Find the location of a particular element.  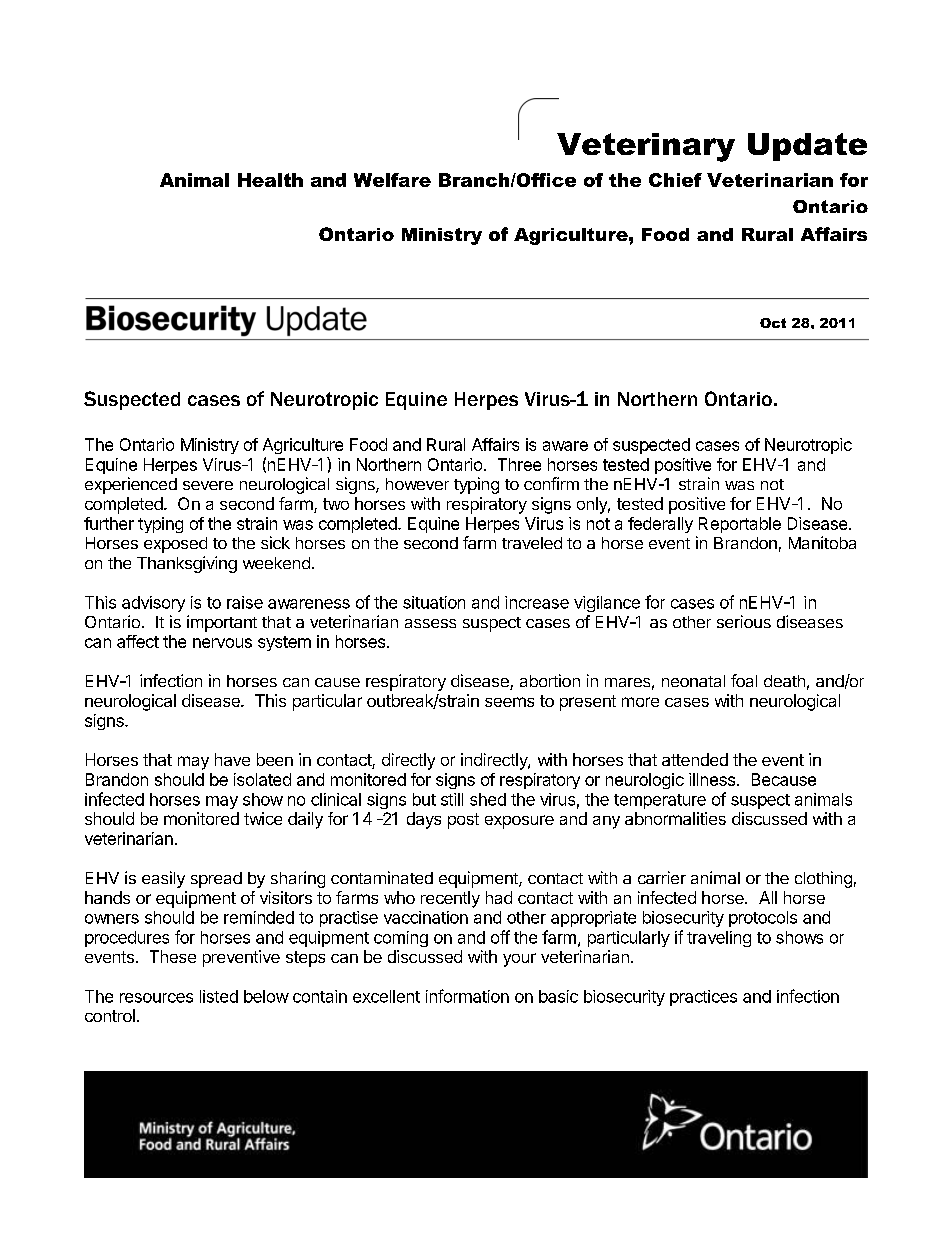

Health is located at coordinates (270, 180).
